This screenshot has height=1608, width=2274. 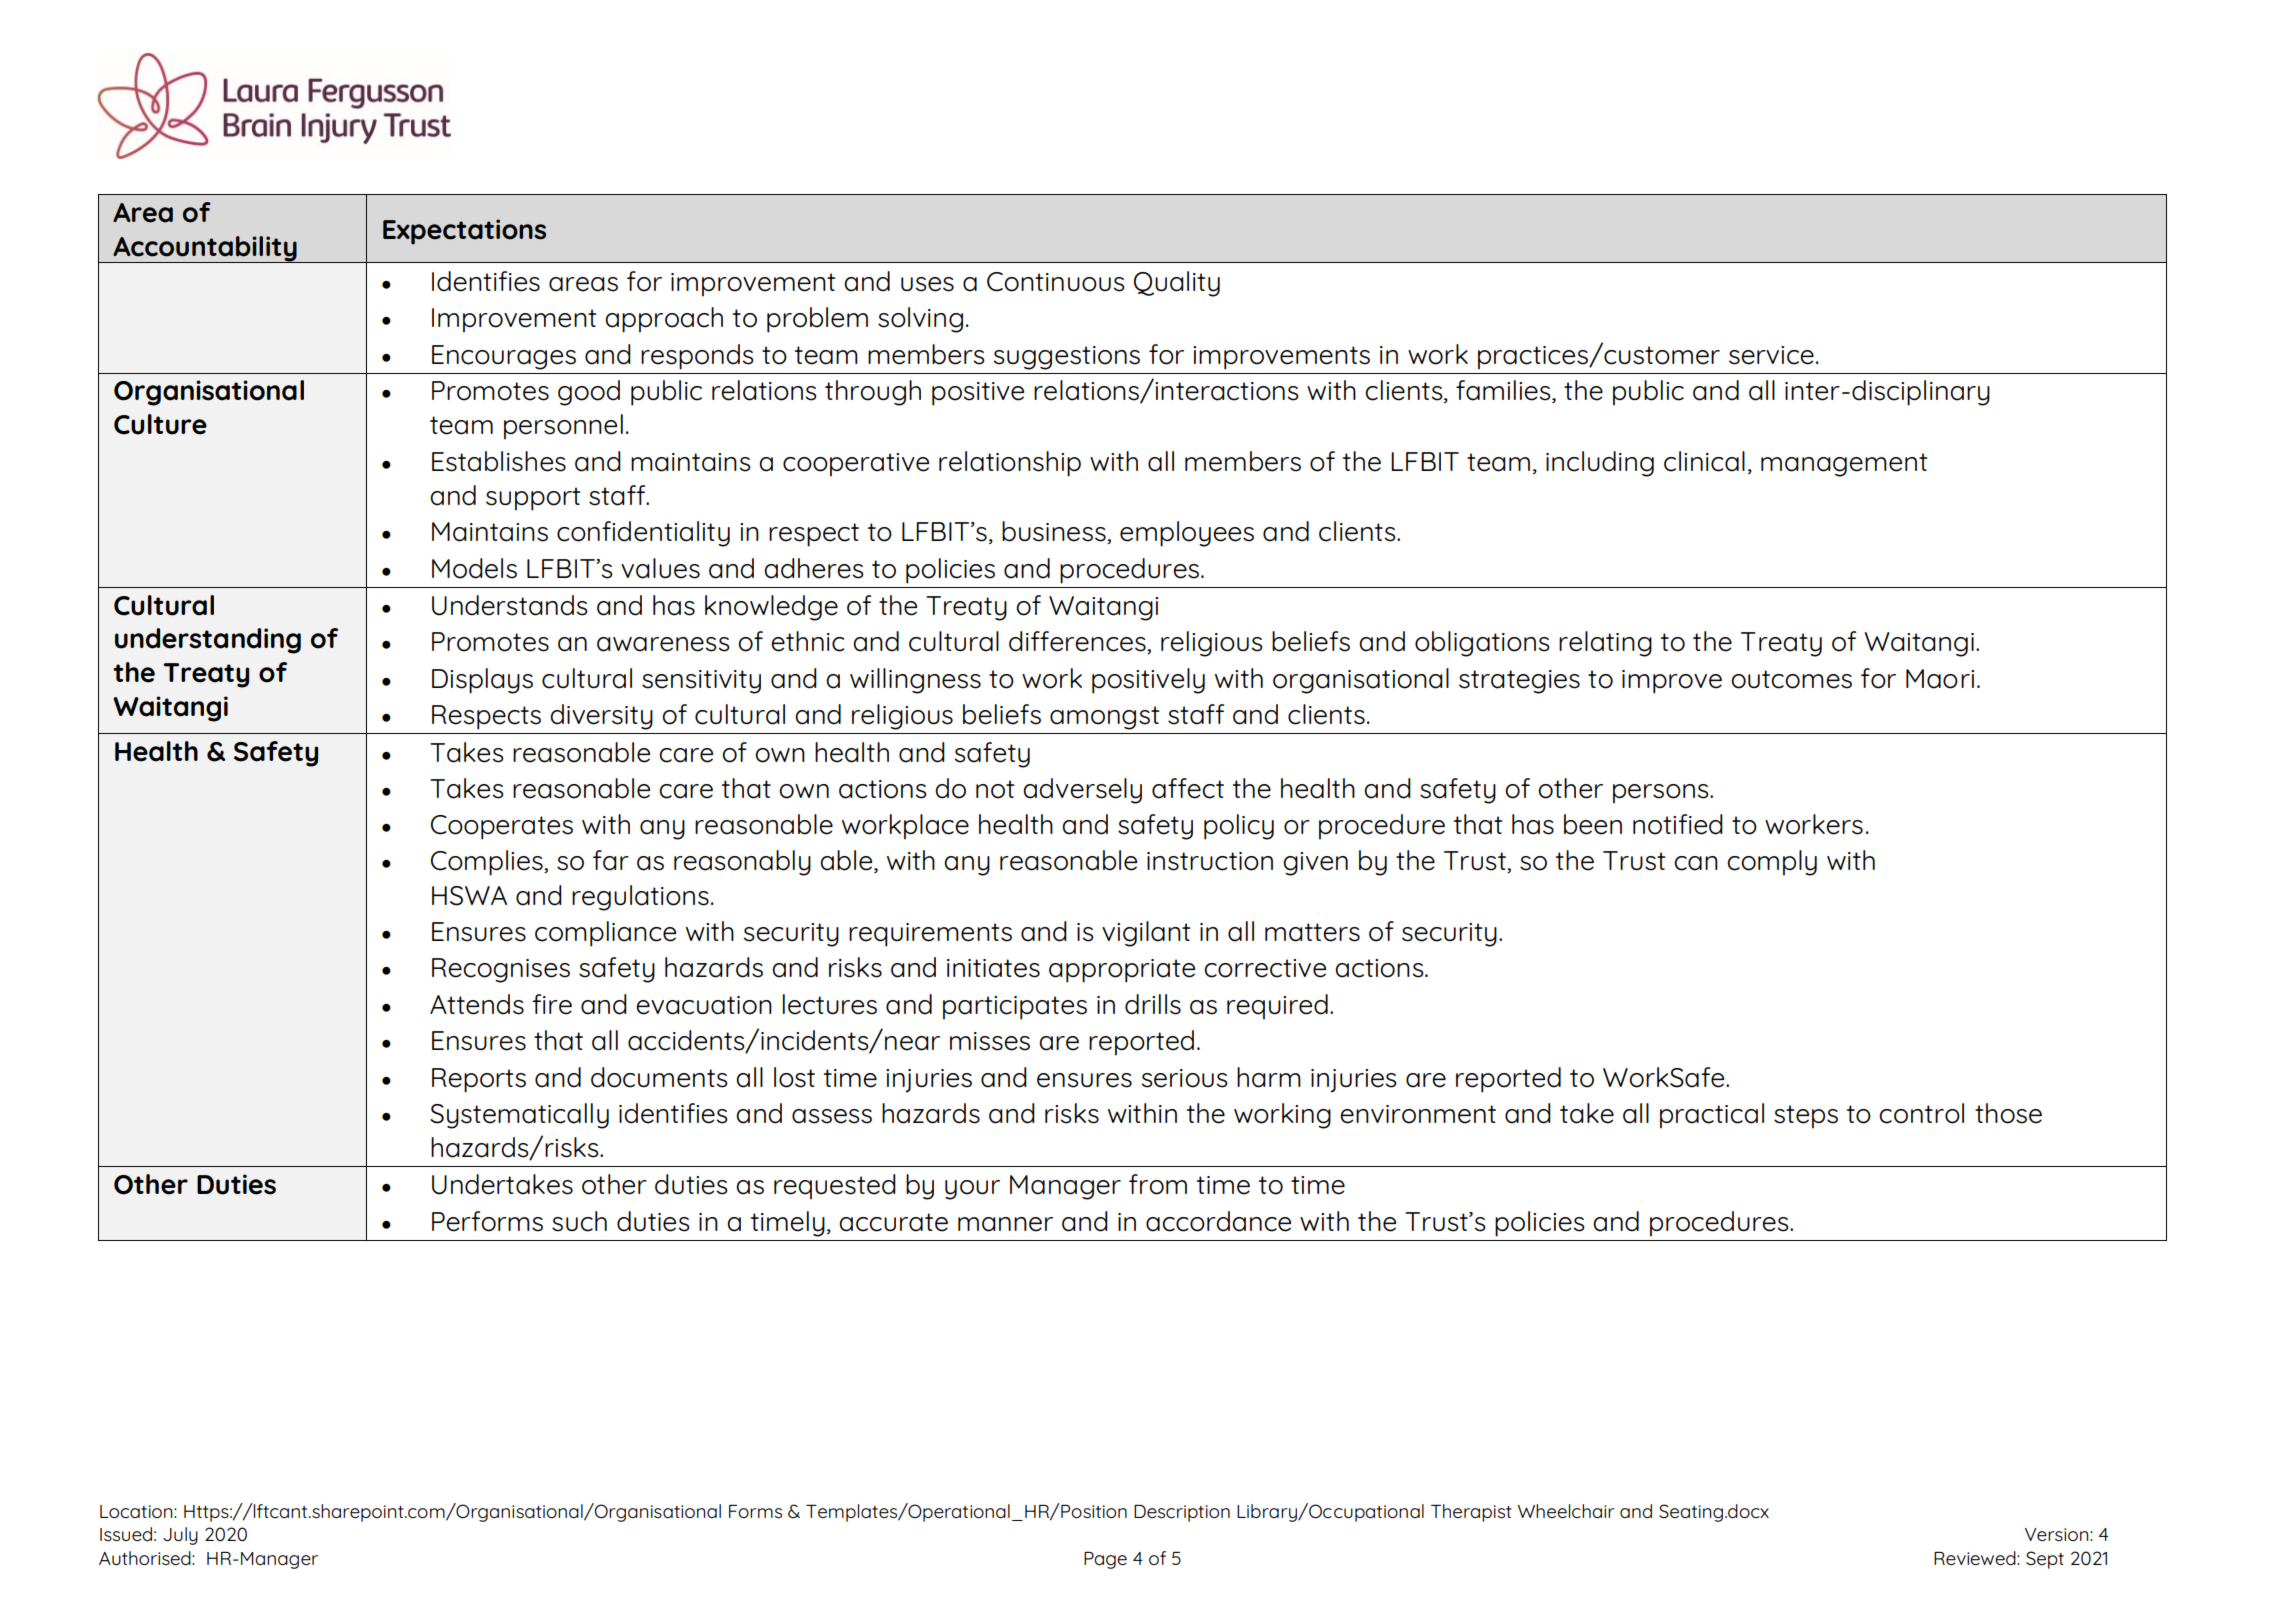 What do you see at coordinates (1806, 1117) in the screenshot?
I see `steps` at bounding box center [1806, 1117].
